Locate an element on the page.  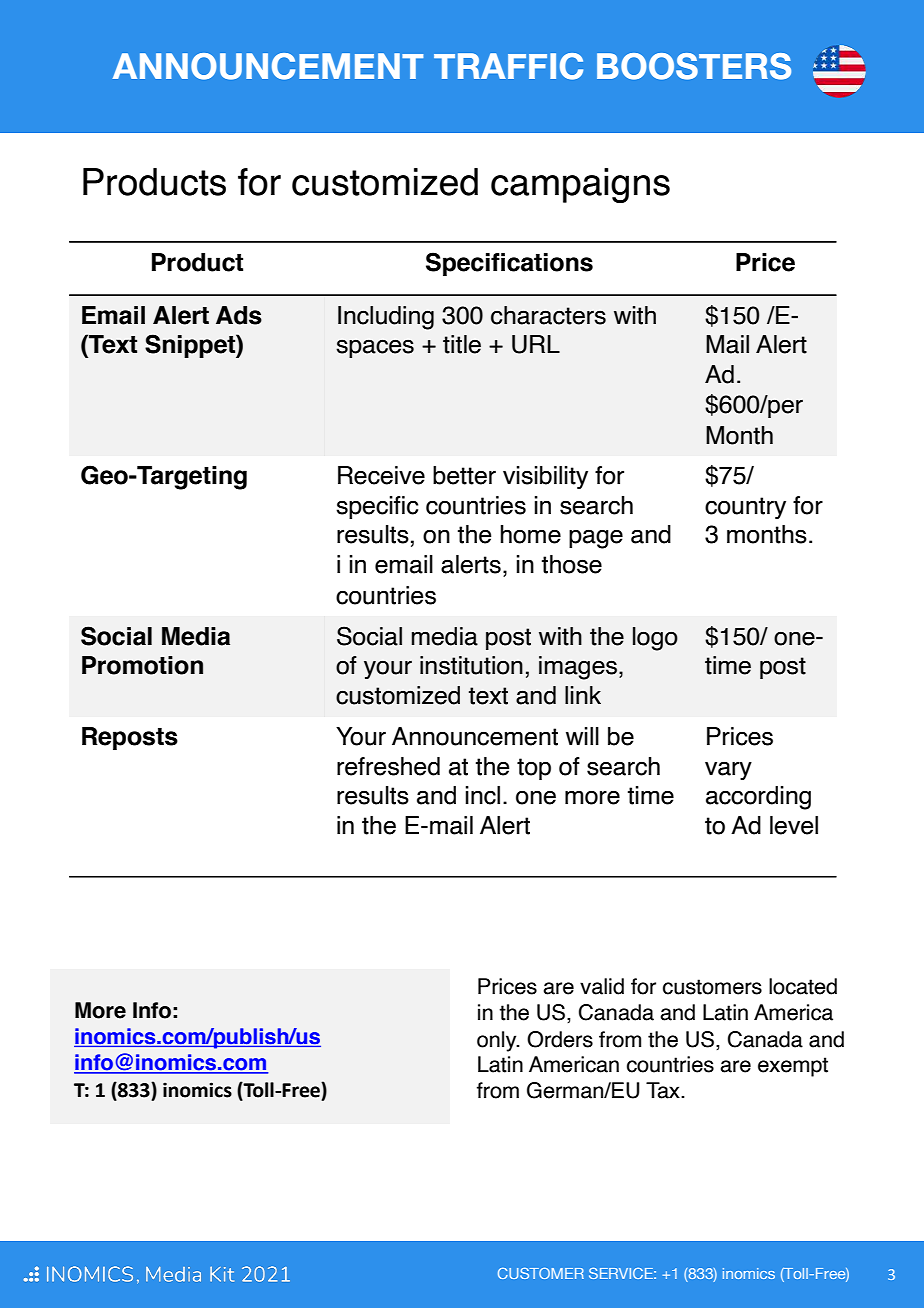
Promotion is located at coordinates (142, 665).
